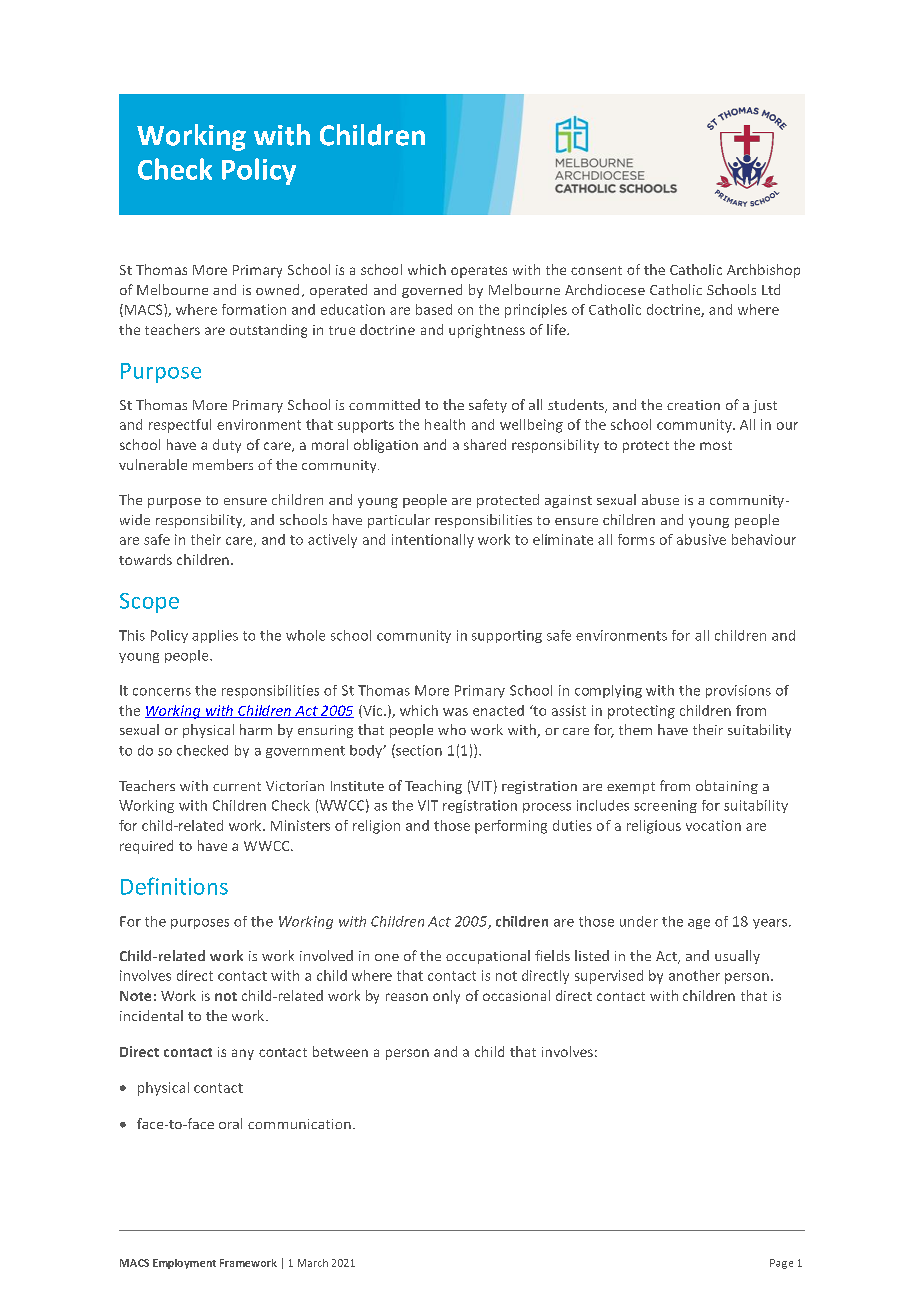  What do you see at coordinates (485, 444) in the screenshot?
I see `shared` at bounding box center [485, 444].
